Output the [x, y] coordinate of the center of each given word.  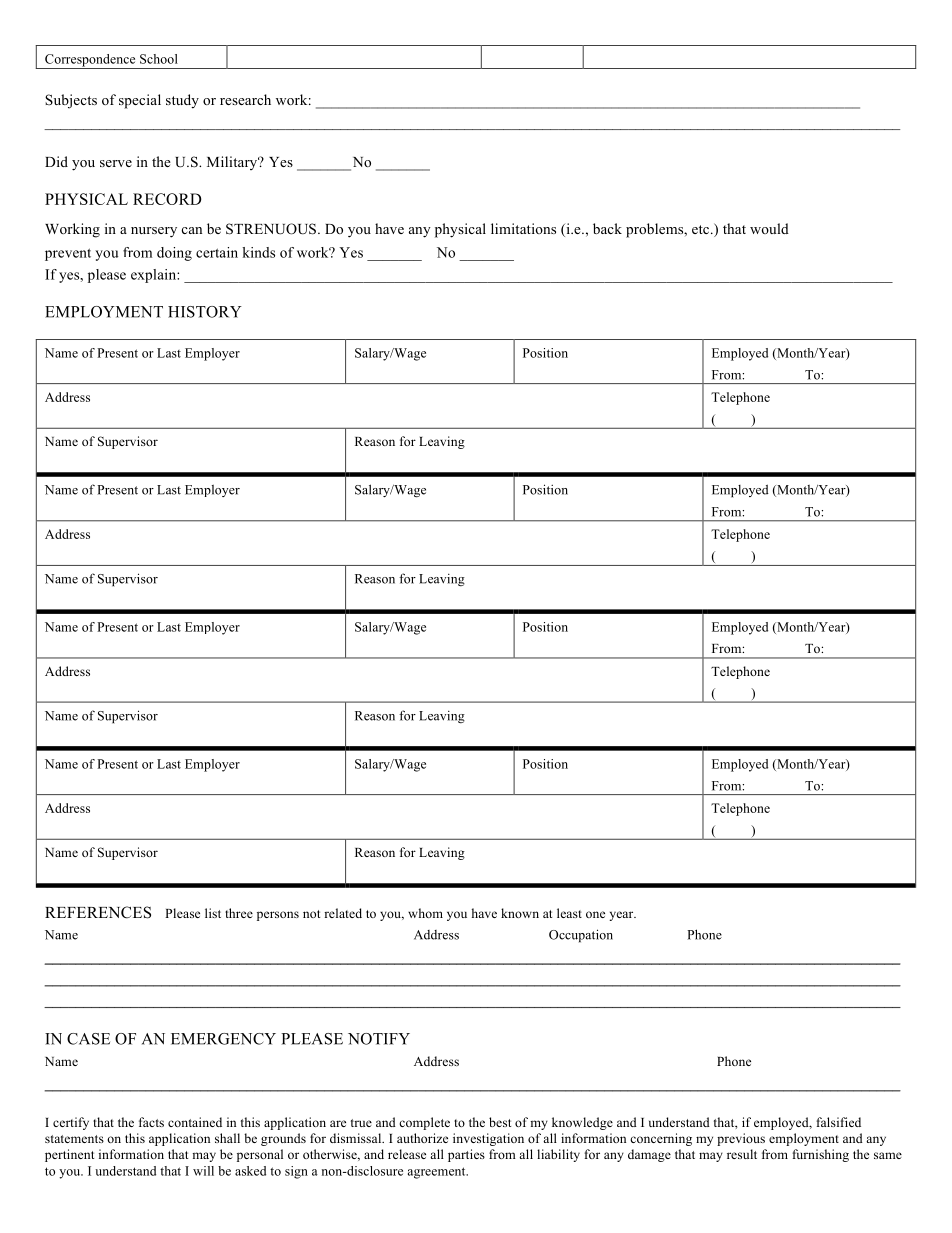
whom [425, 913]
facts [151, 1122]
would [769, 228]
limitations [523, 228]
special [140, 101]
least [569, 913]
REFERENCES [98, 912]
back [607, 228]
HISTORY [205, 312]
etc [702, 229]
